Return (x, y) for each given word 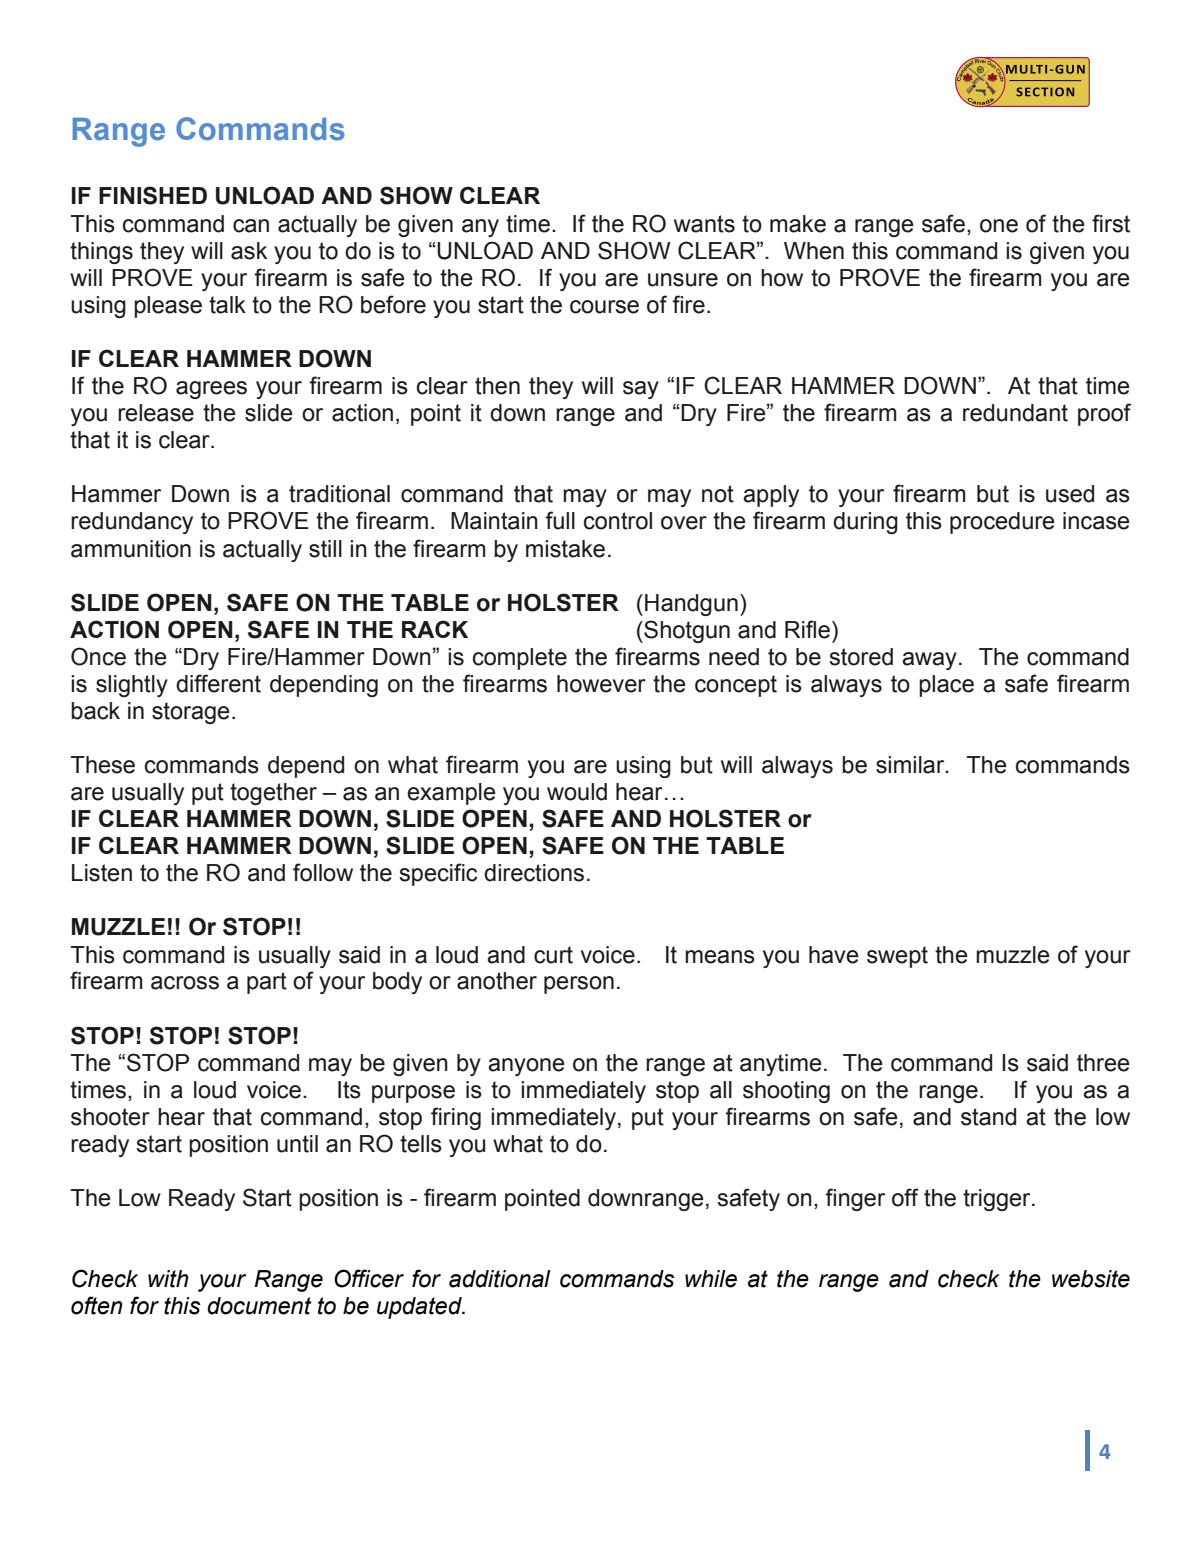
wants (704, 224)
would (577, 792)
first (1111, 223)
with (168, 1279)
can (251, 226)
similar (911, 765)
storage (191, 713)
